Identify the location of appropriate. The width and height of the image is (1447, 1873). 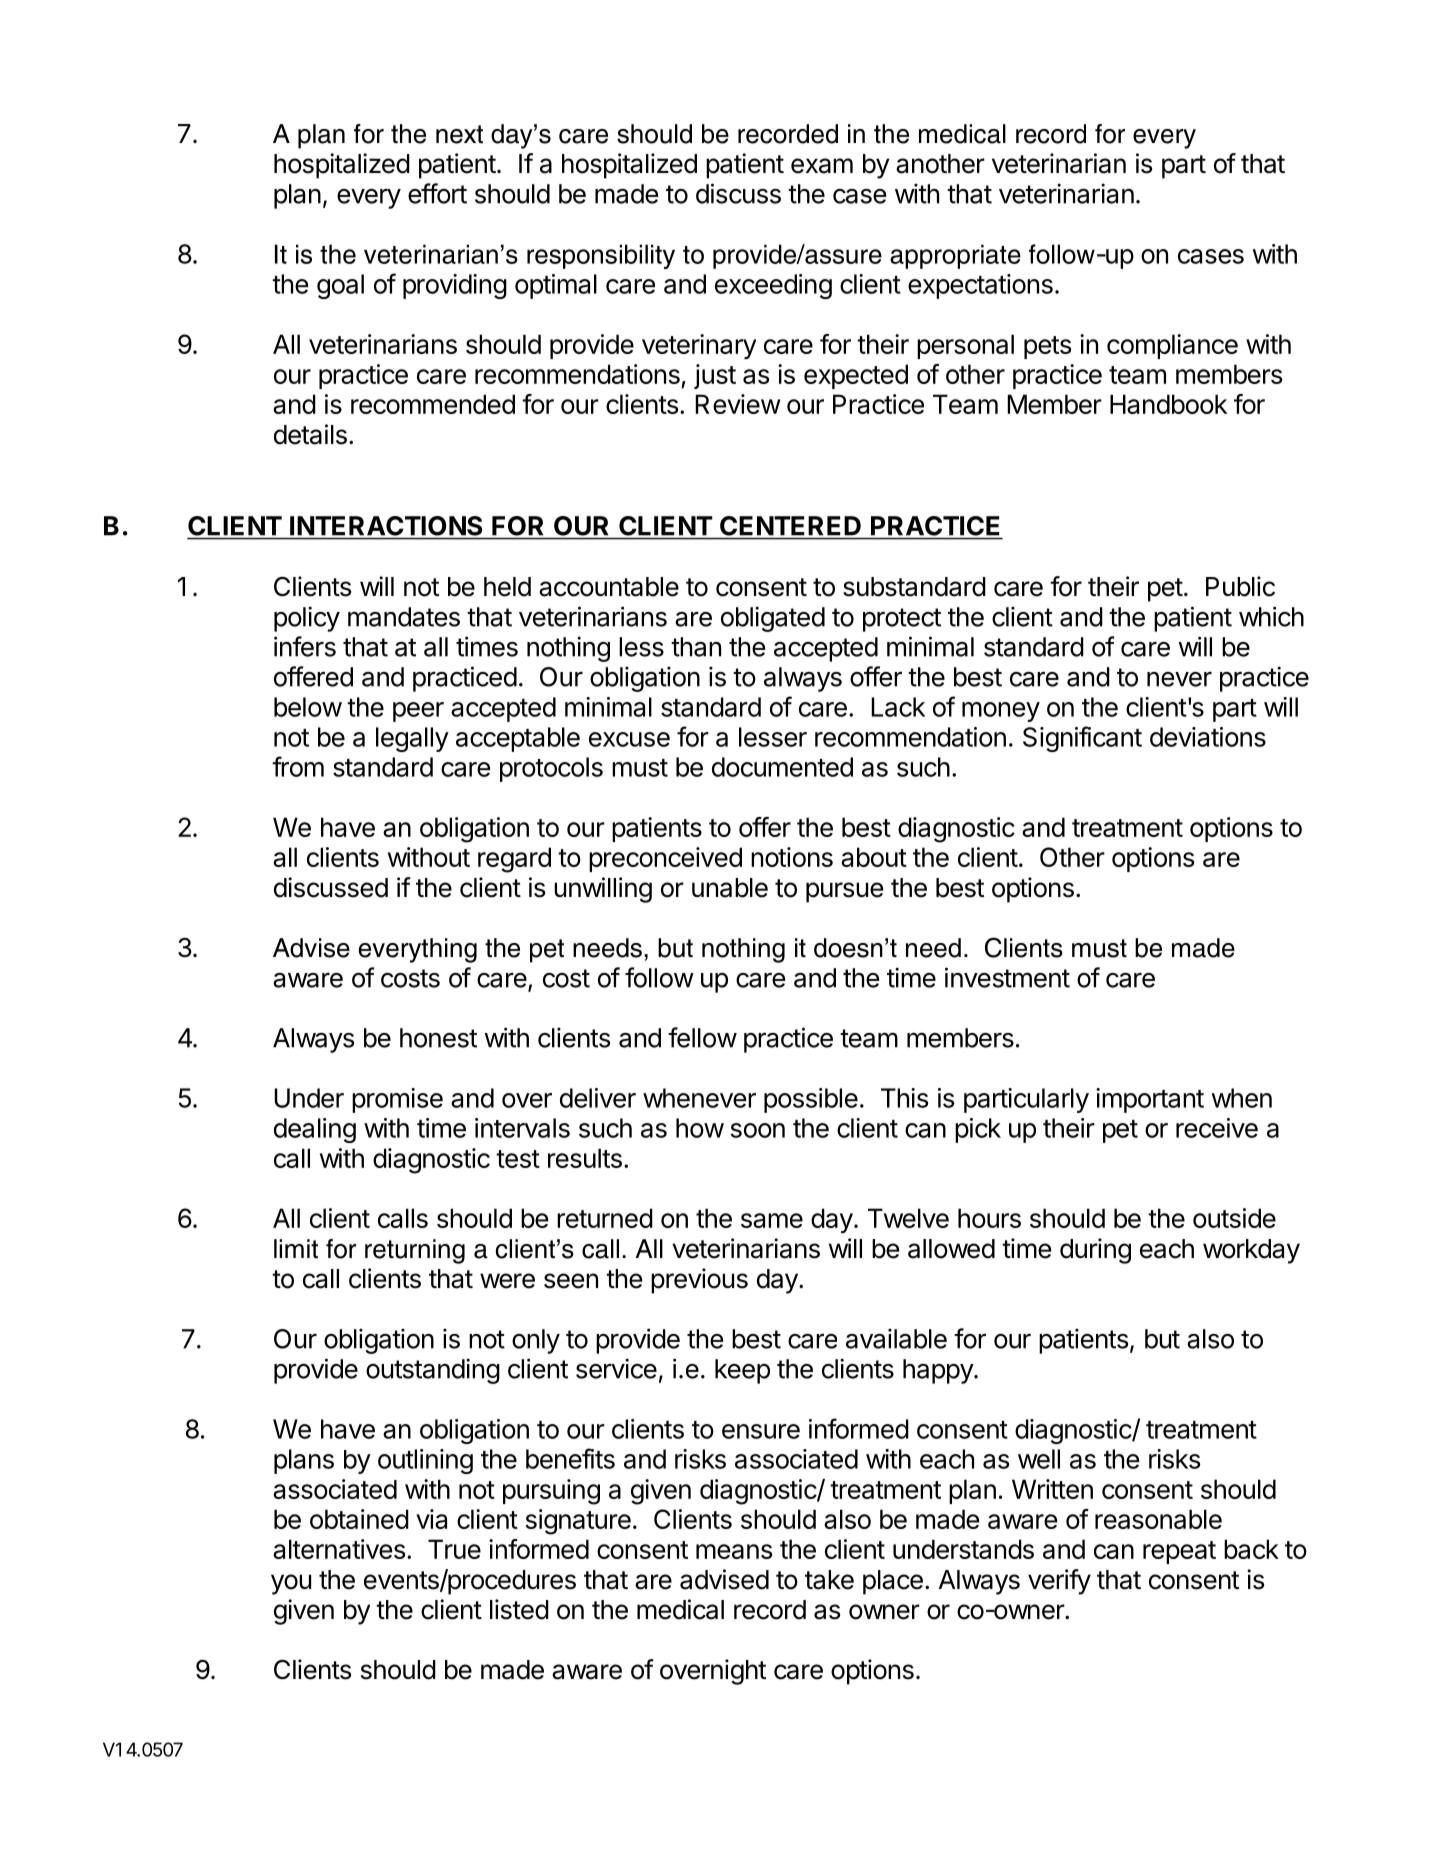
(955, 256).
